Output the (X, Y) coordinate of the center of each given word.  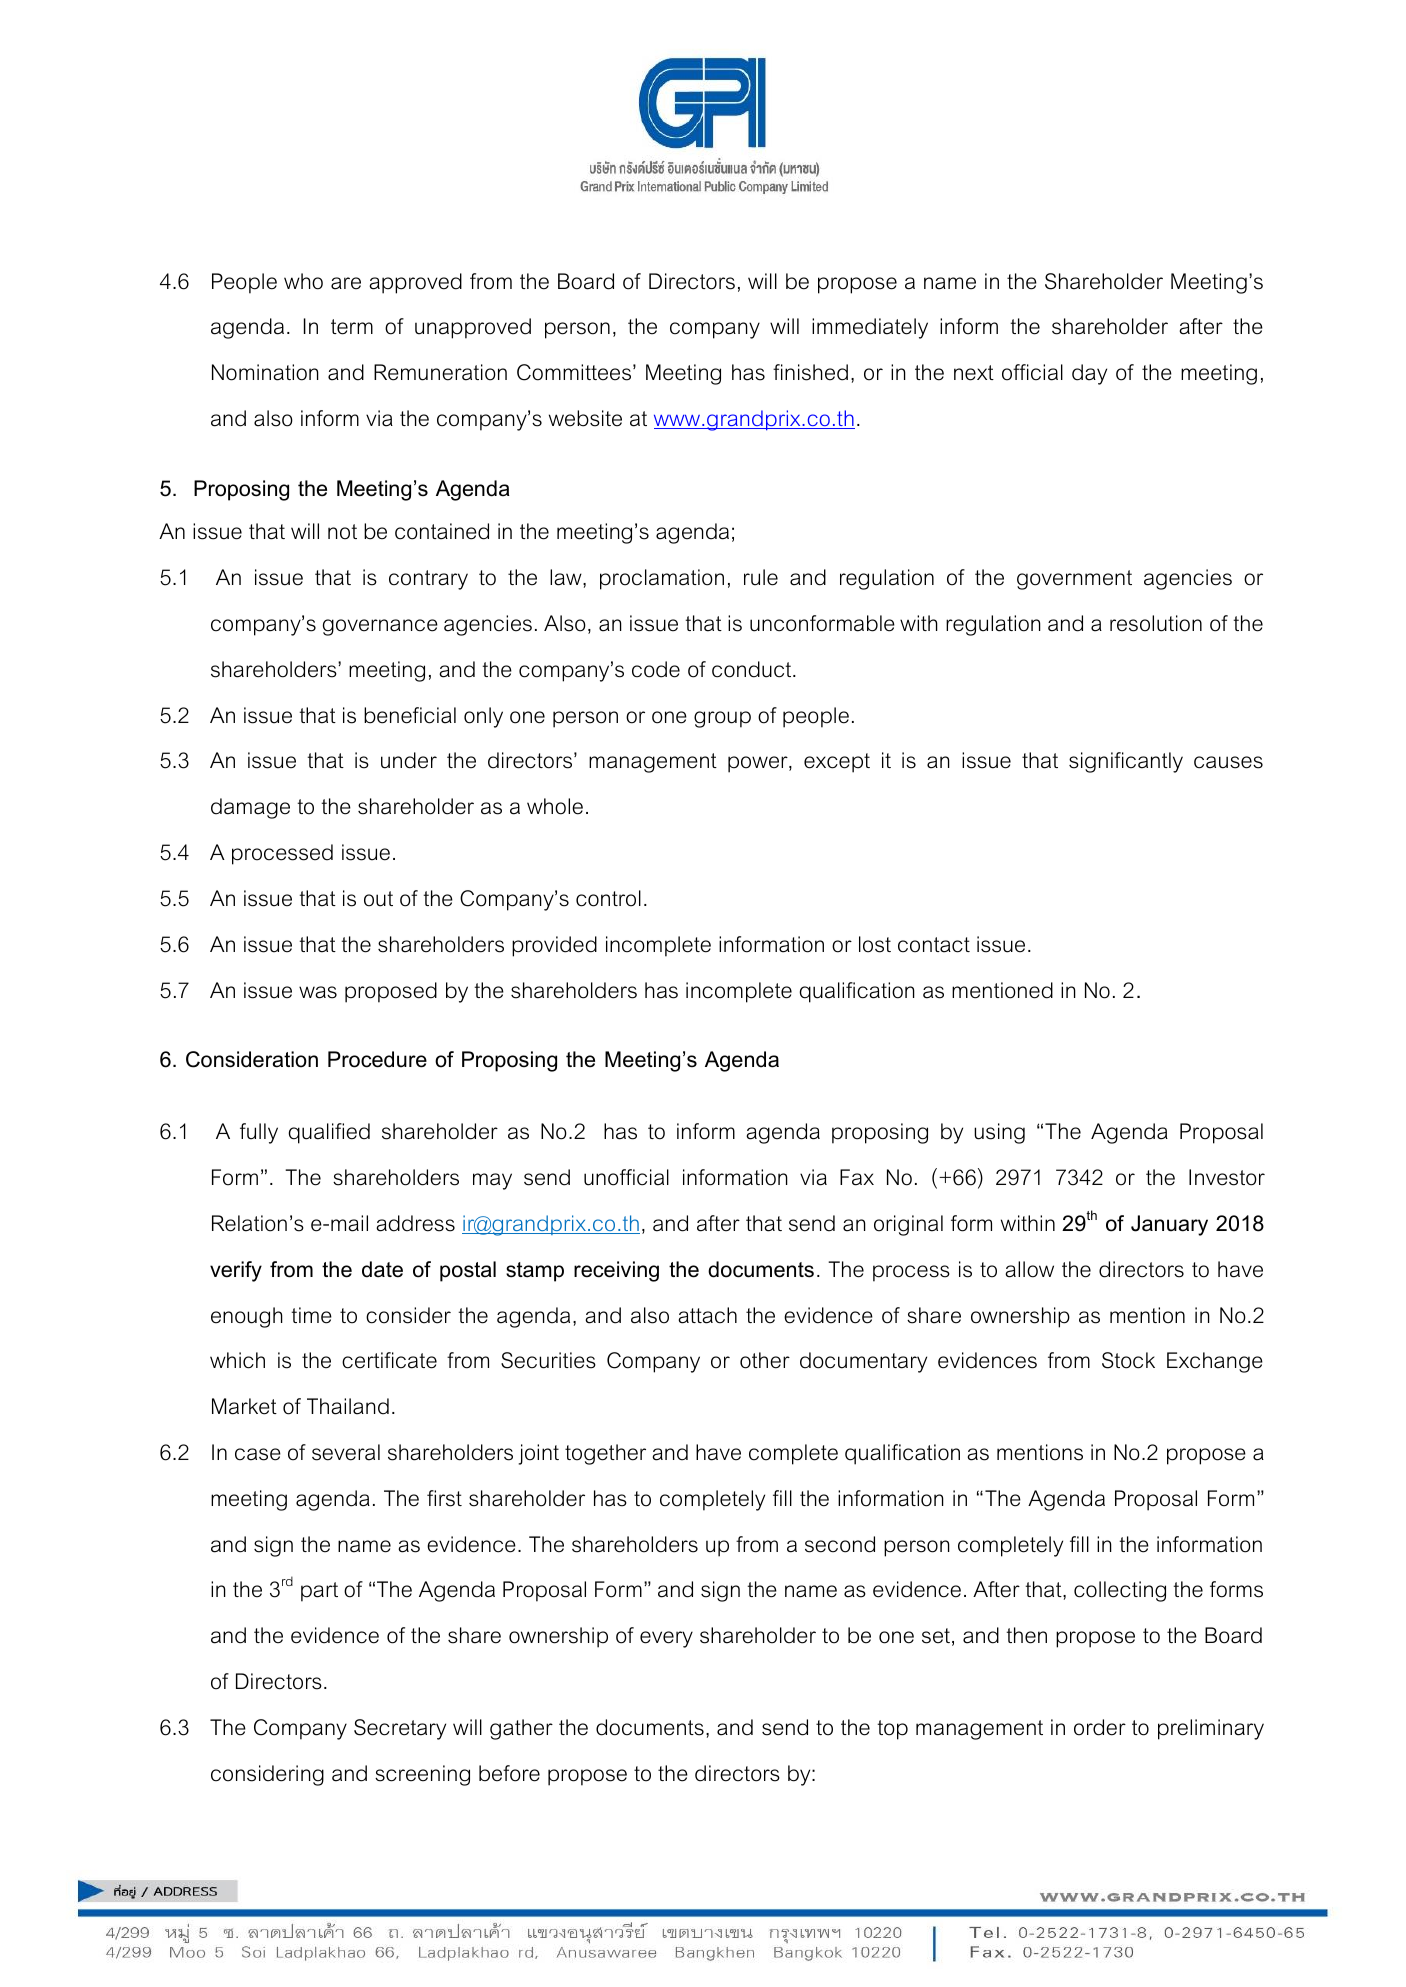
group (722, 719)
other (765, 1360)
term (352, 327)
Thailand (348, 1406)
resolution (1156, 623)
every (666, 1639)
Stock (1128, 1360)
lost (875, 944)
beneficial (410, 715)
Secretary (400, 1729)
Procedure (377, 1059)
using (999, 1133)
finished (810, 372)
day (1089, 374)
